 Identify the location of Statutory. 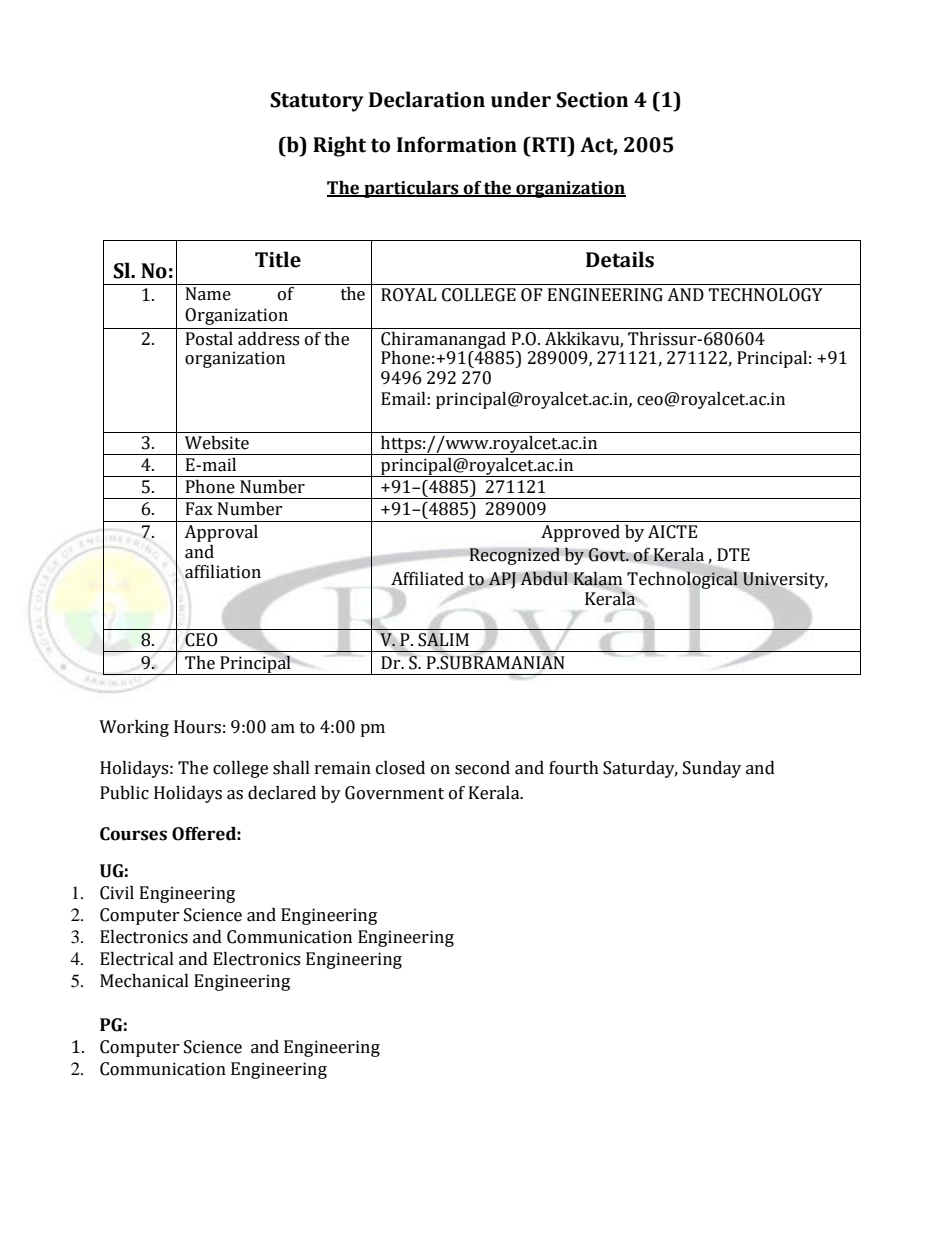
(316, 102).
